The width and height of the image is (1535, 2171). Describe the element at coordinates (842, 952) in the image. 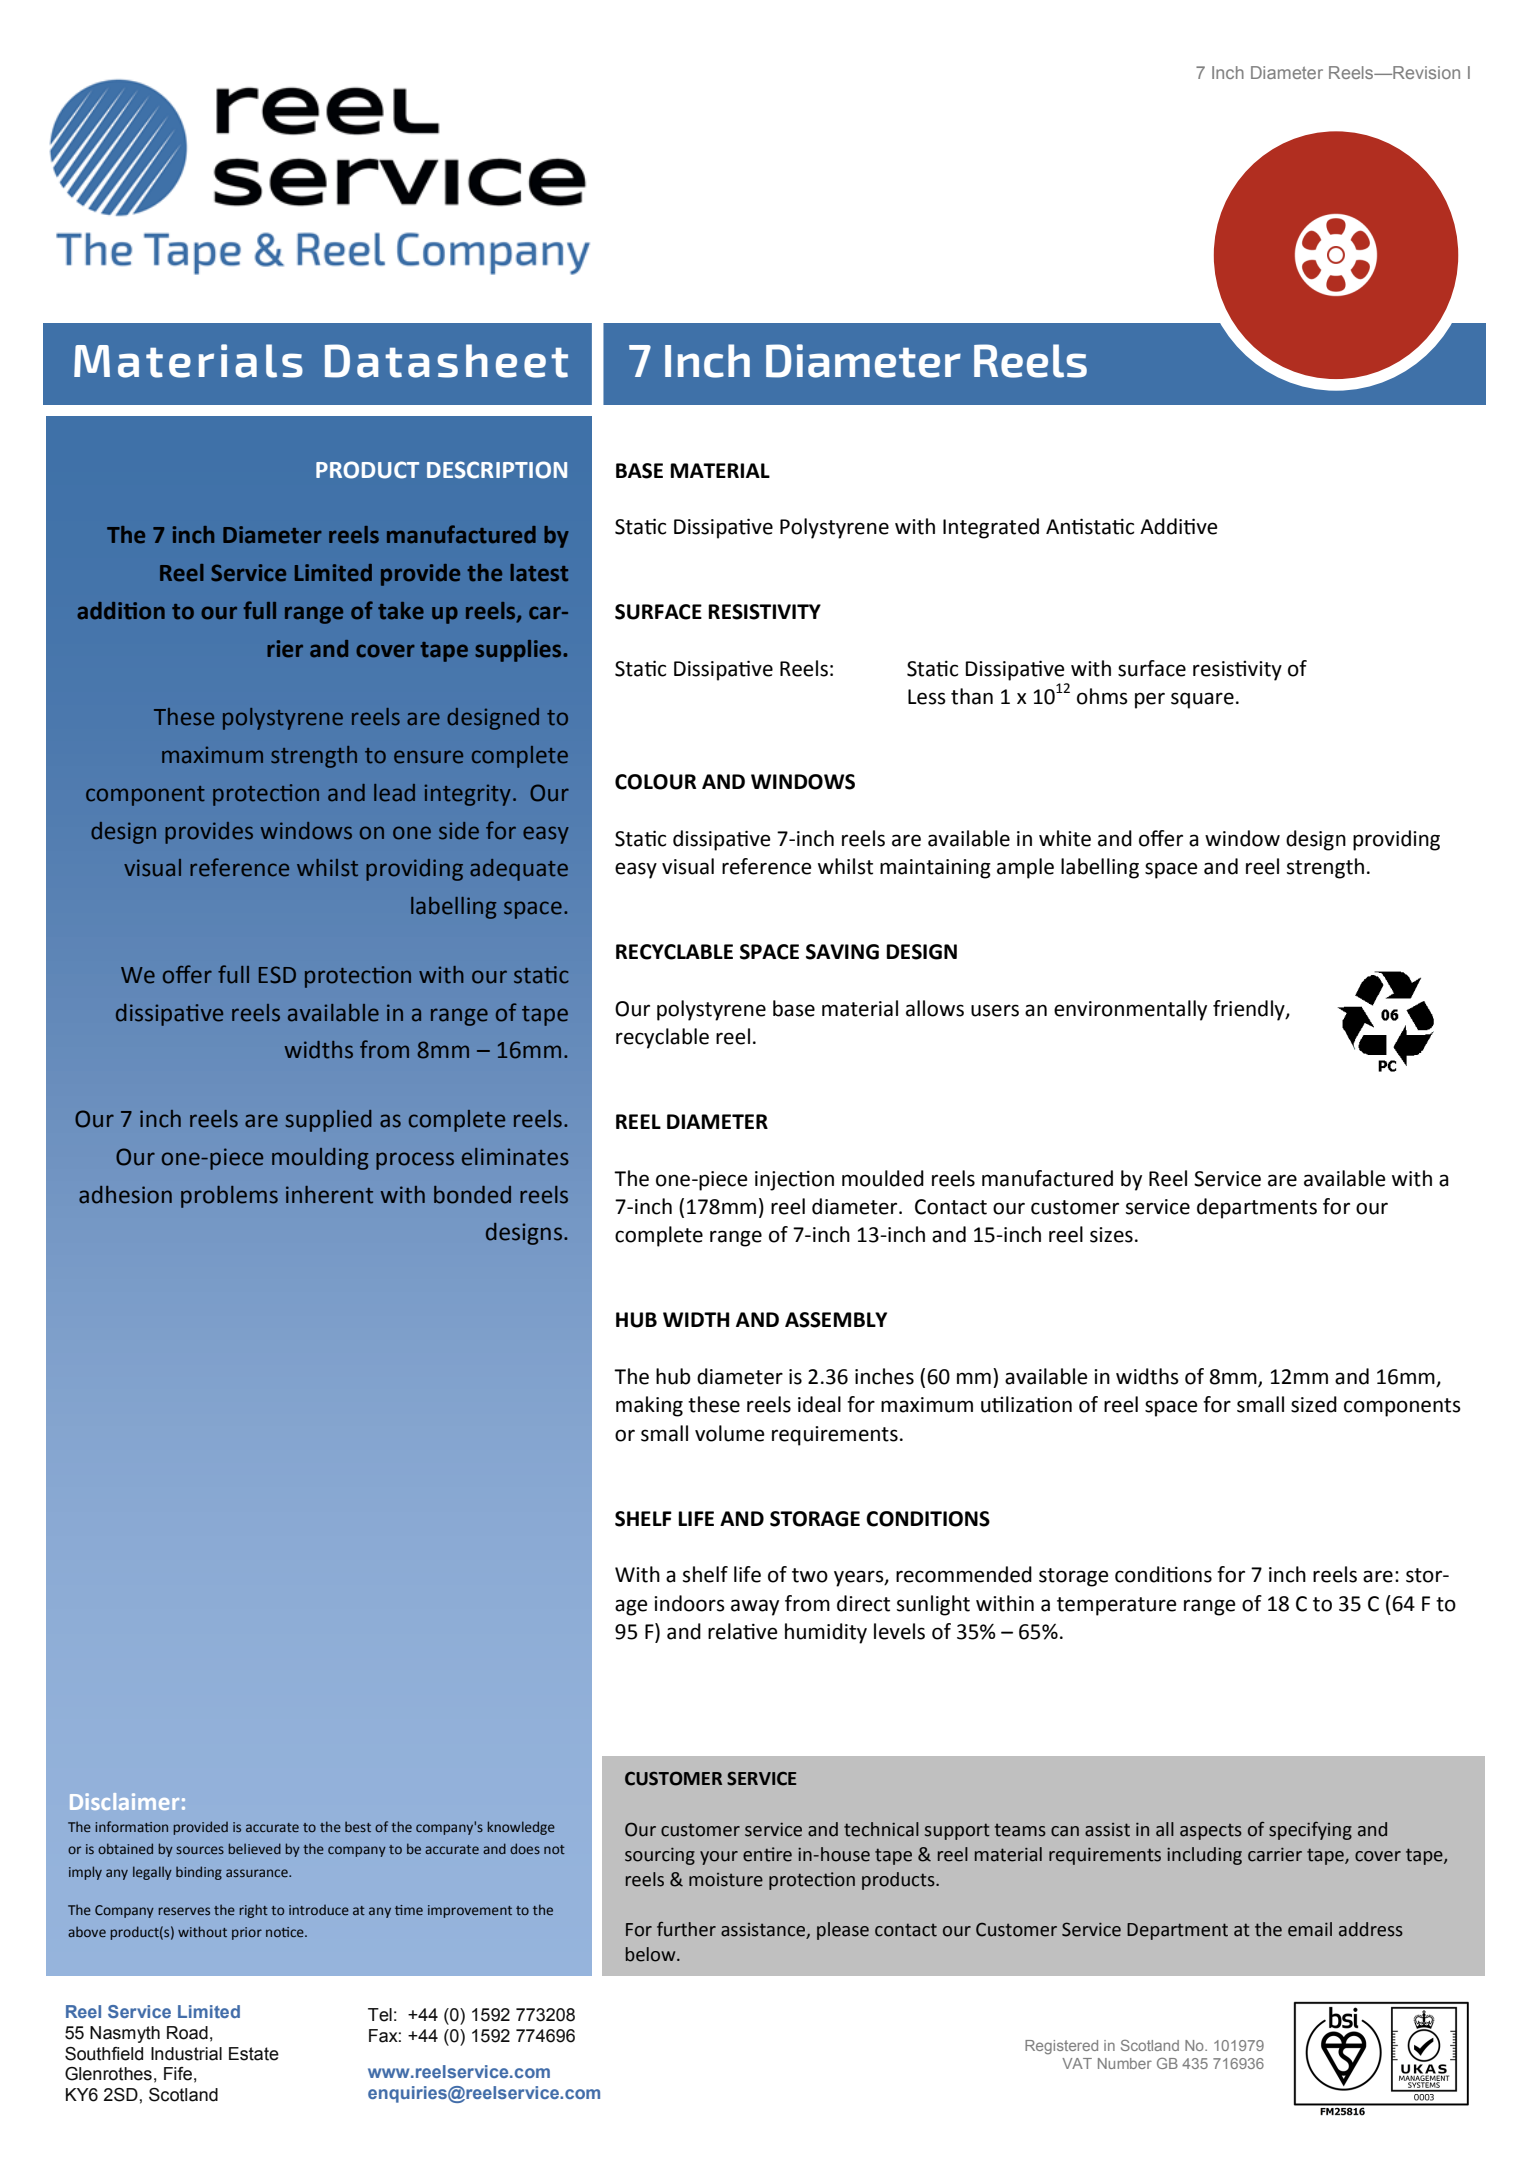

I see `SAVING` at that location.
